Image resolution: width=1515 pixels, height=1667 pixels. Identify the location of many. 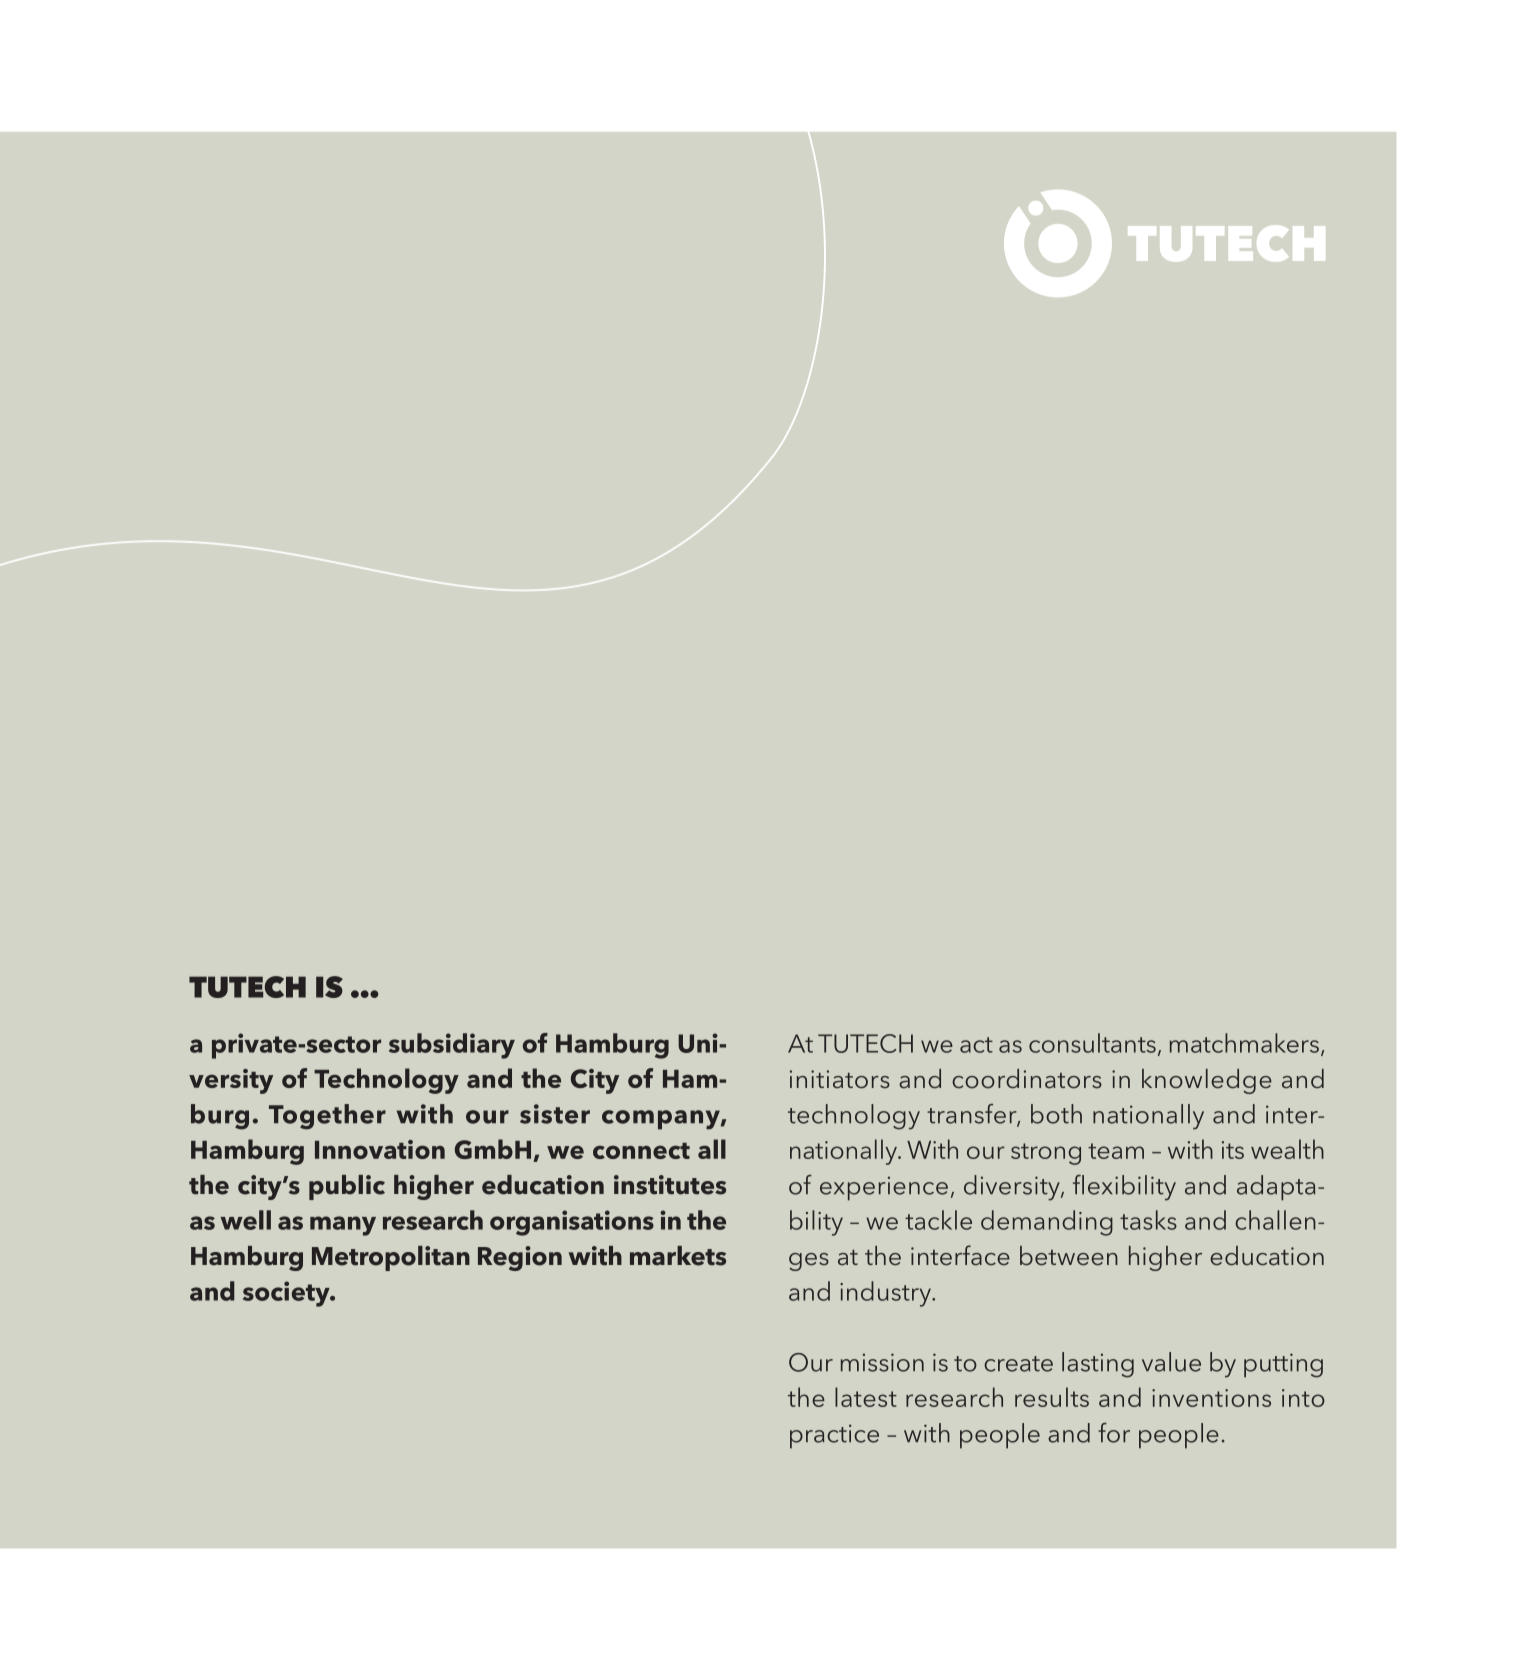
(343, 1226).
